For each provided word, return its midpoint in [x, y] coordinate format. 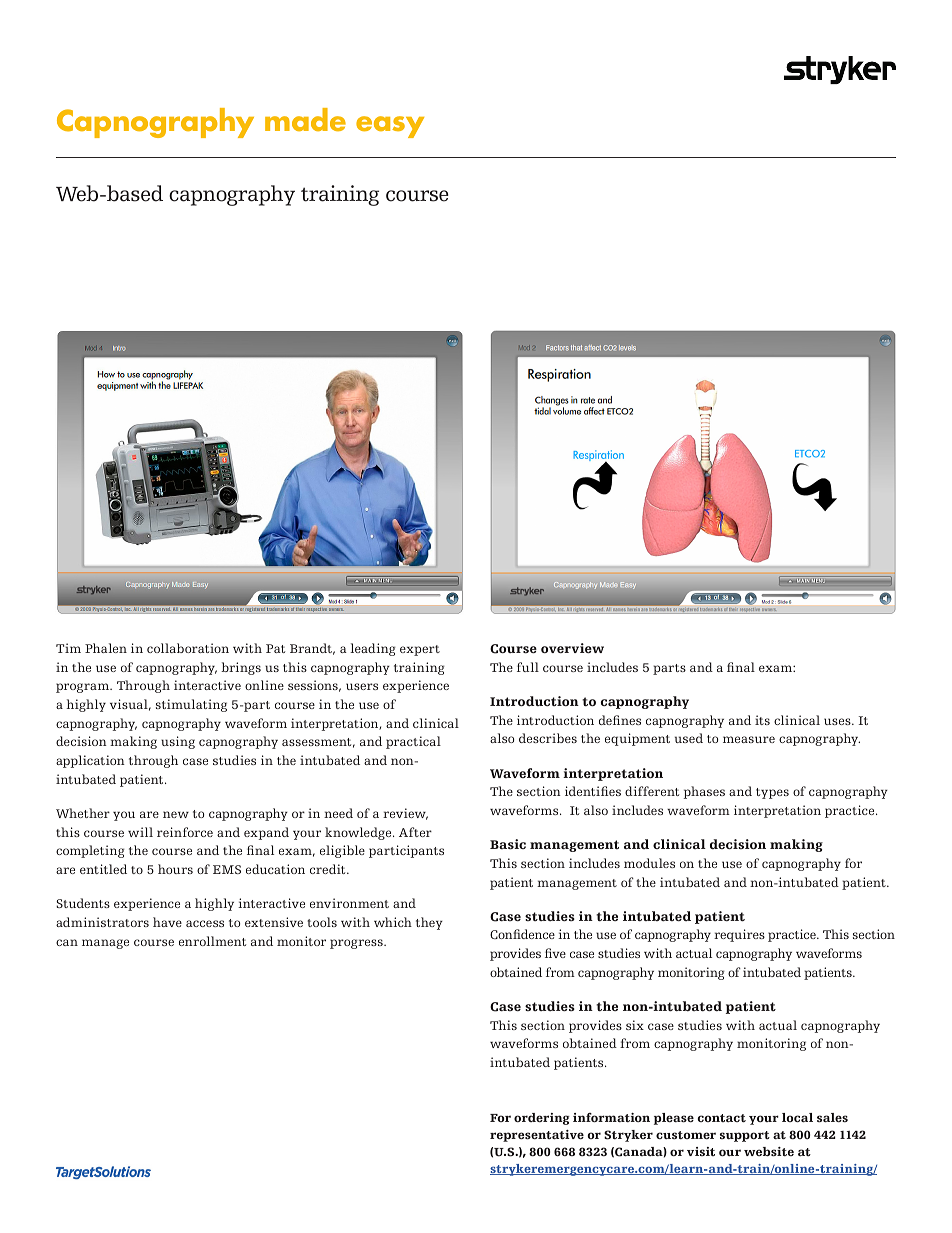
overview [572, 648]
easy [390, 127]
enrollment [212, 941]
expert [420, 650]
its [762, 720]
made [305, 119]
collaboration [188, 648]
